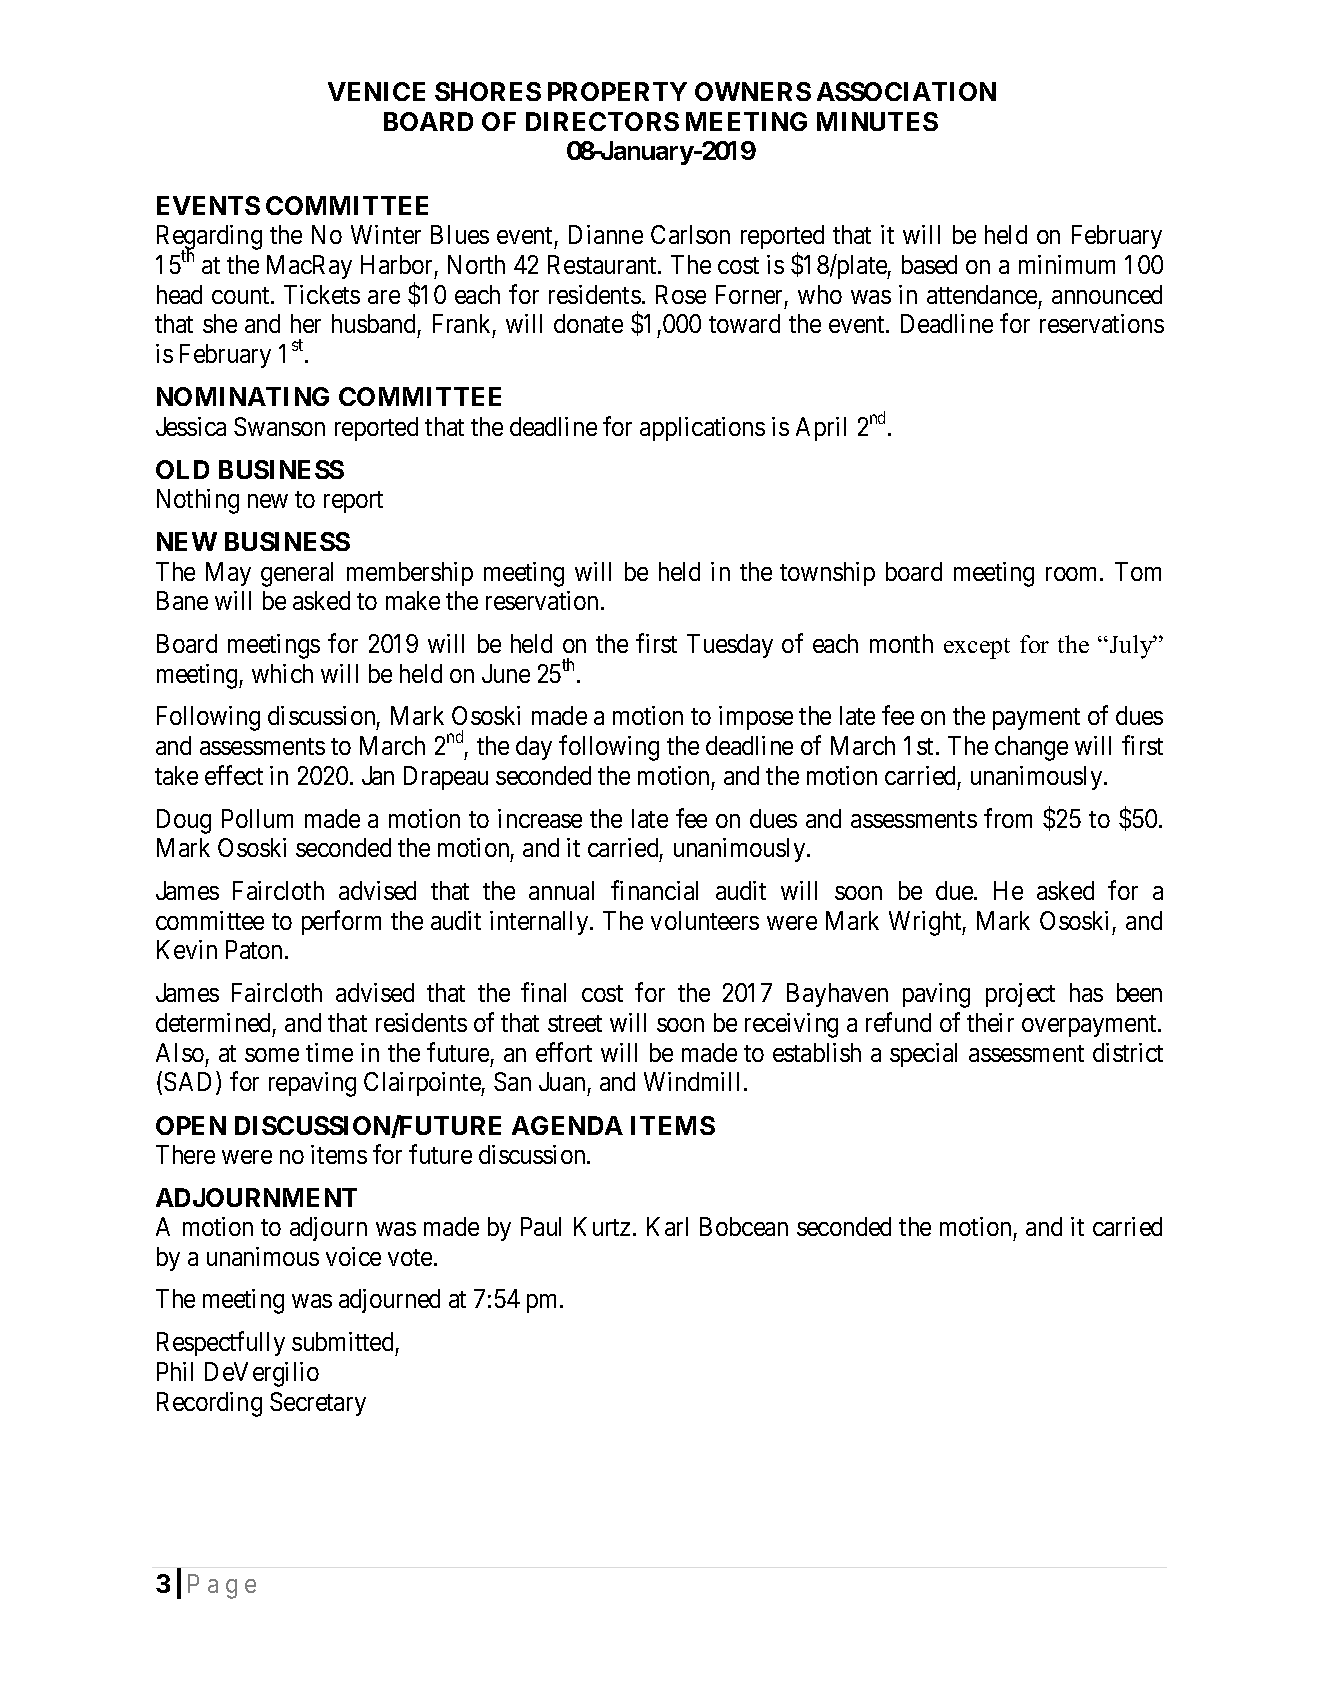  Describe the element at coordinates (342, 1341) in the screenshot. I see `submitted` at that location.
